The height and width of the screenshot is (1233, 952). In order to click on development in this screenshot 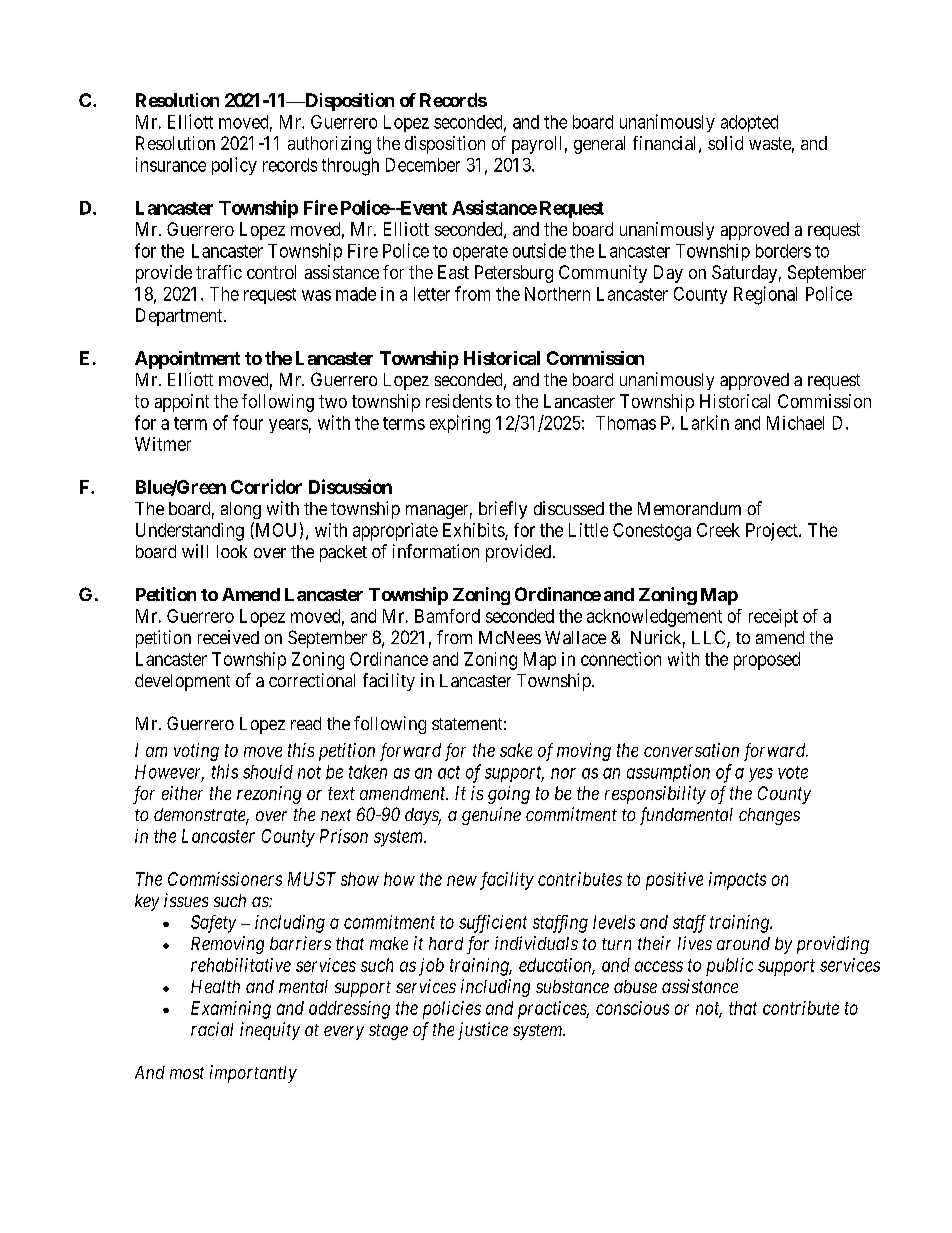, I will do `click(182, 682)`.
